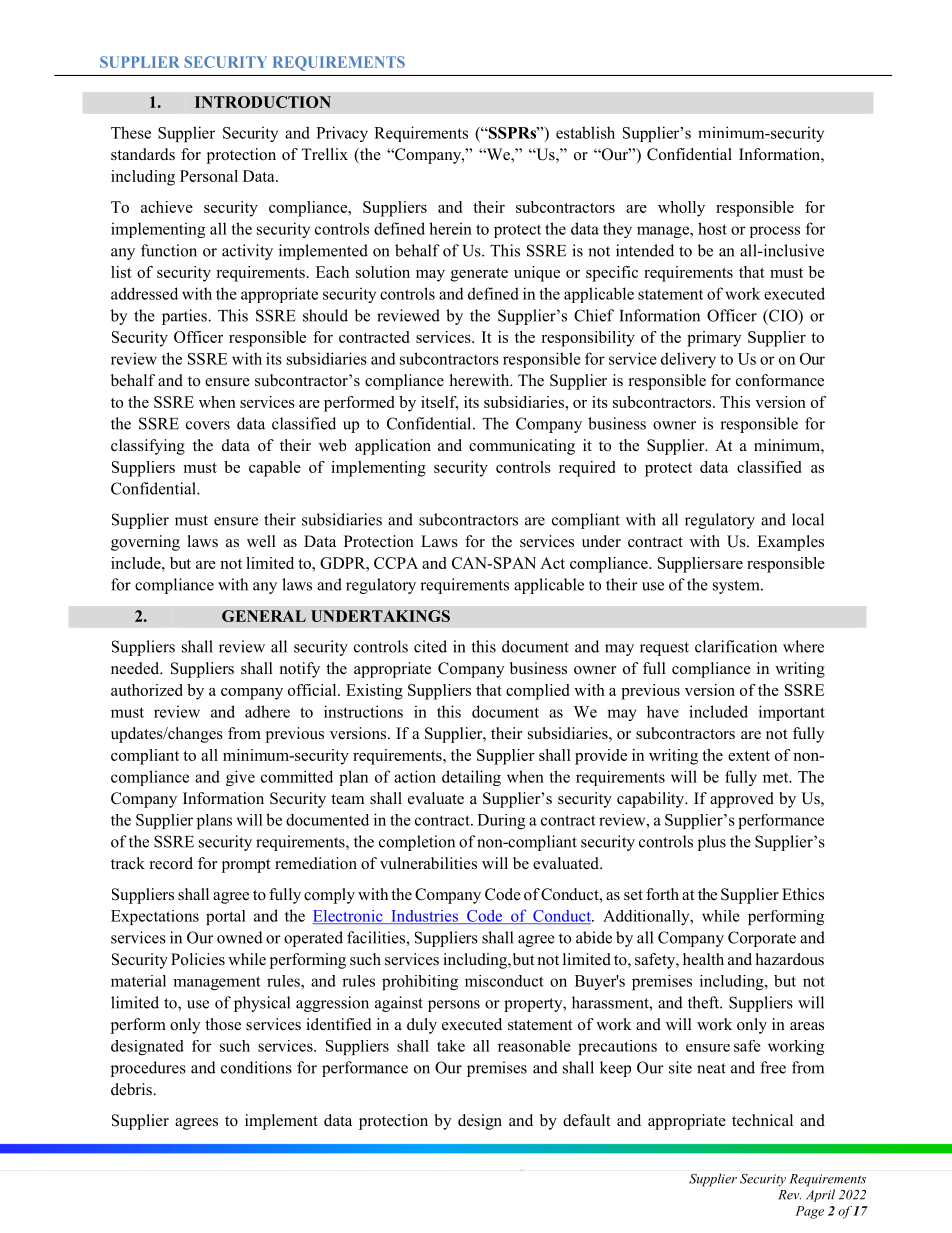  Describe the element at coordinates (209, 176) in the image. I see `Personal` at that location.
